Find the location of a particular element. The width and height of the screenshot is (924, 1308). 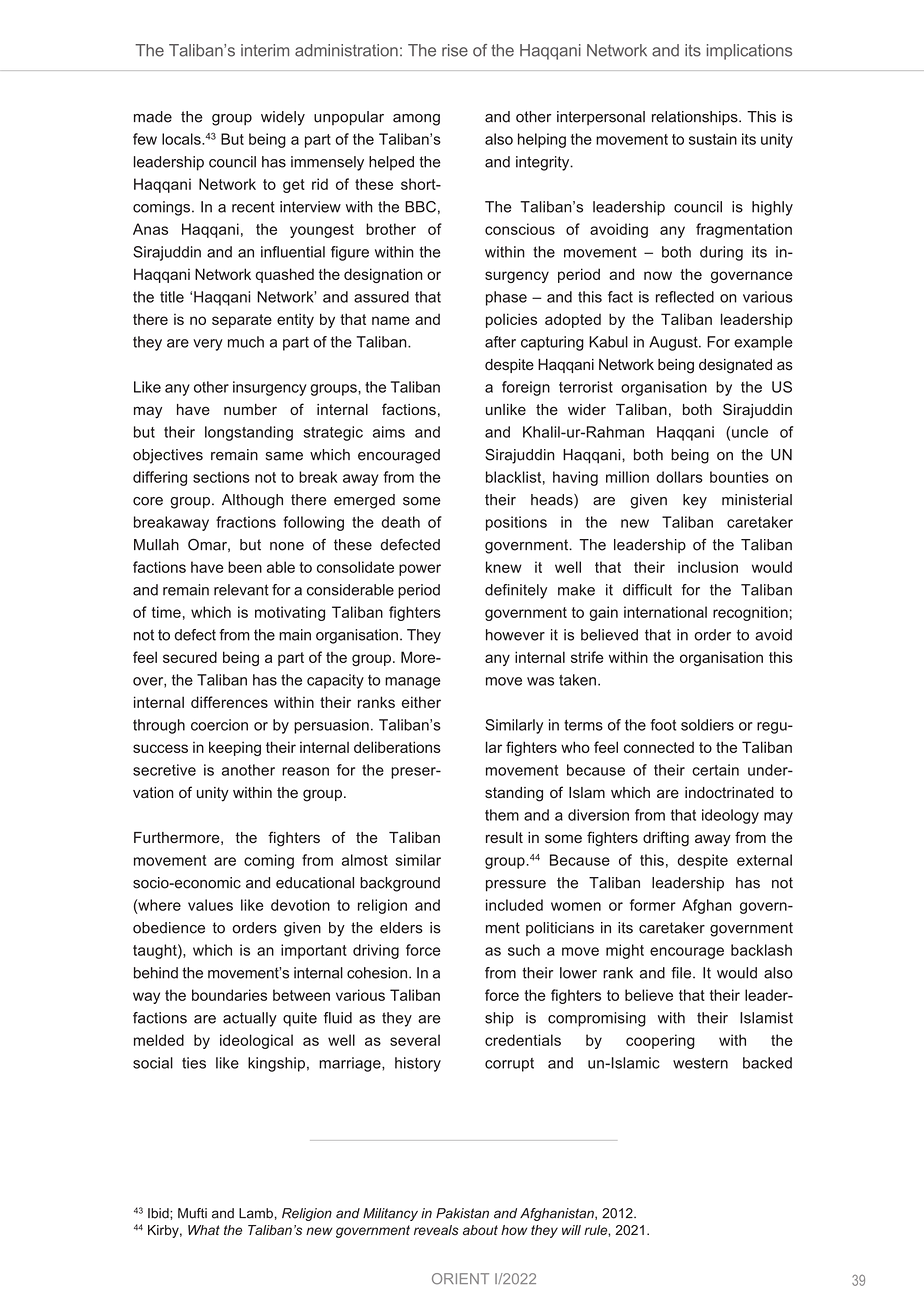

power is located at coordinates (420, 570).
